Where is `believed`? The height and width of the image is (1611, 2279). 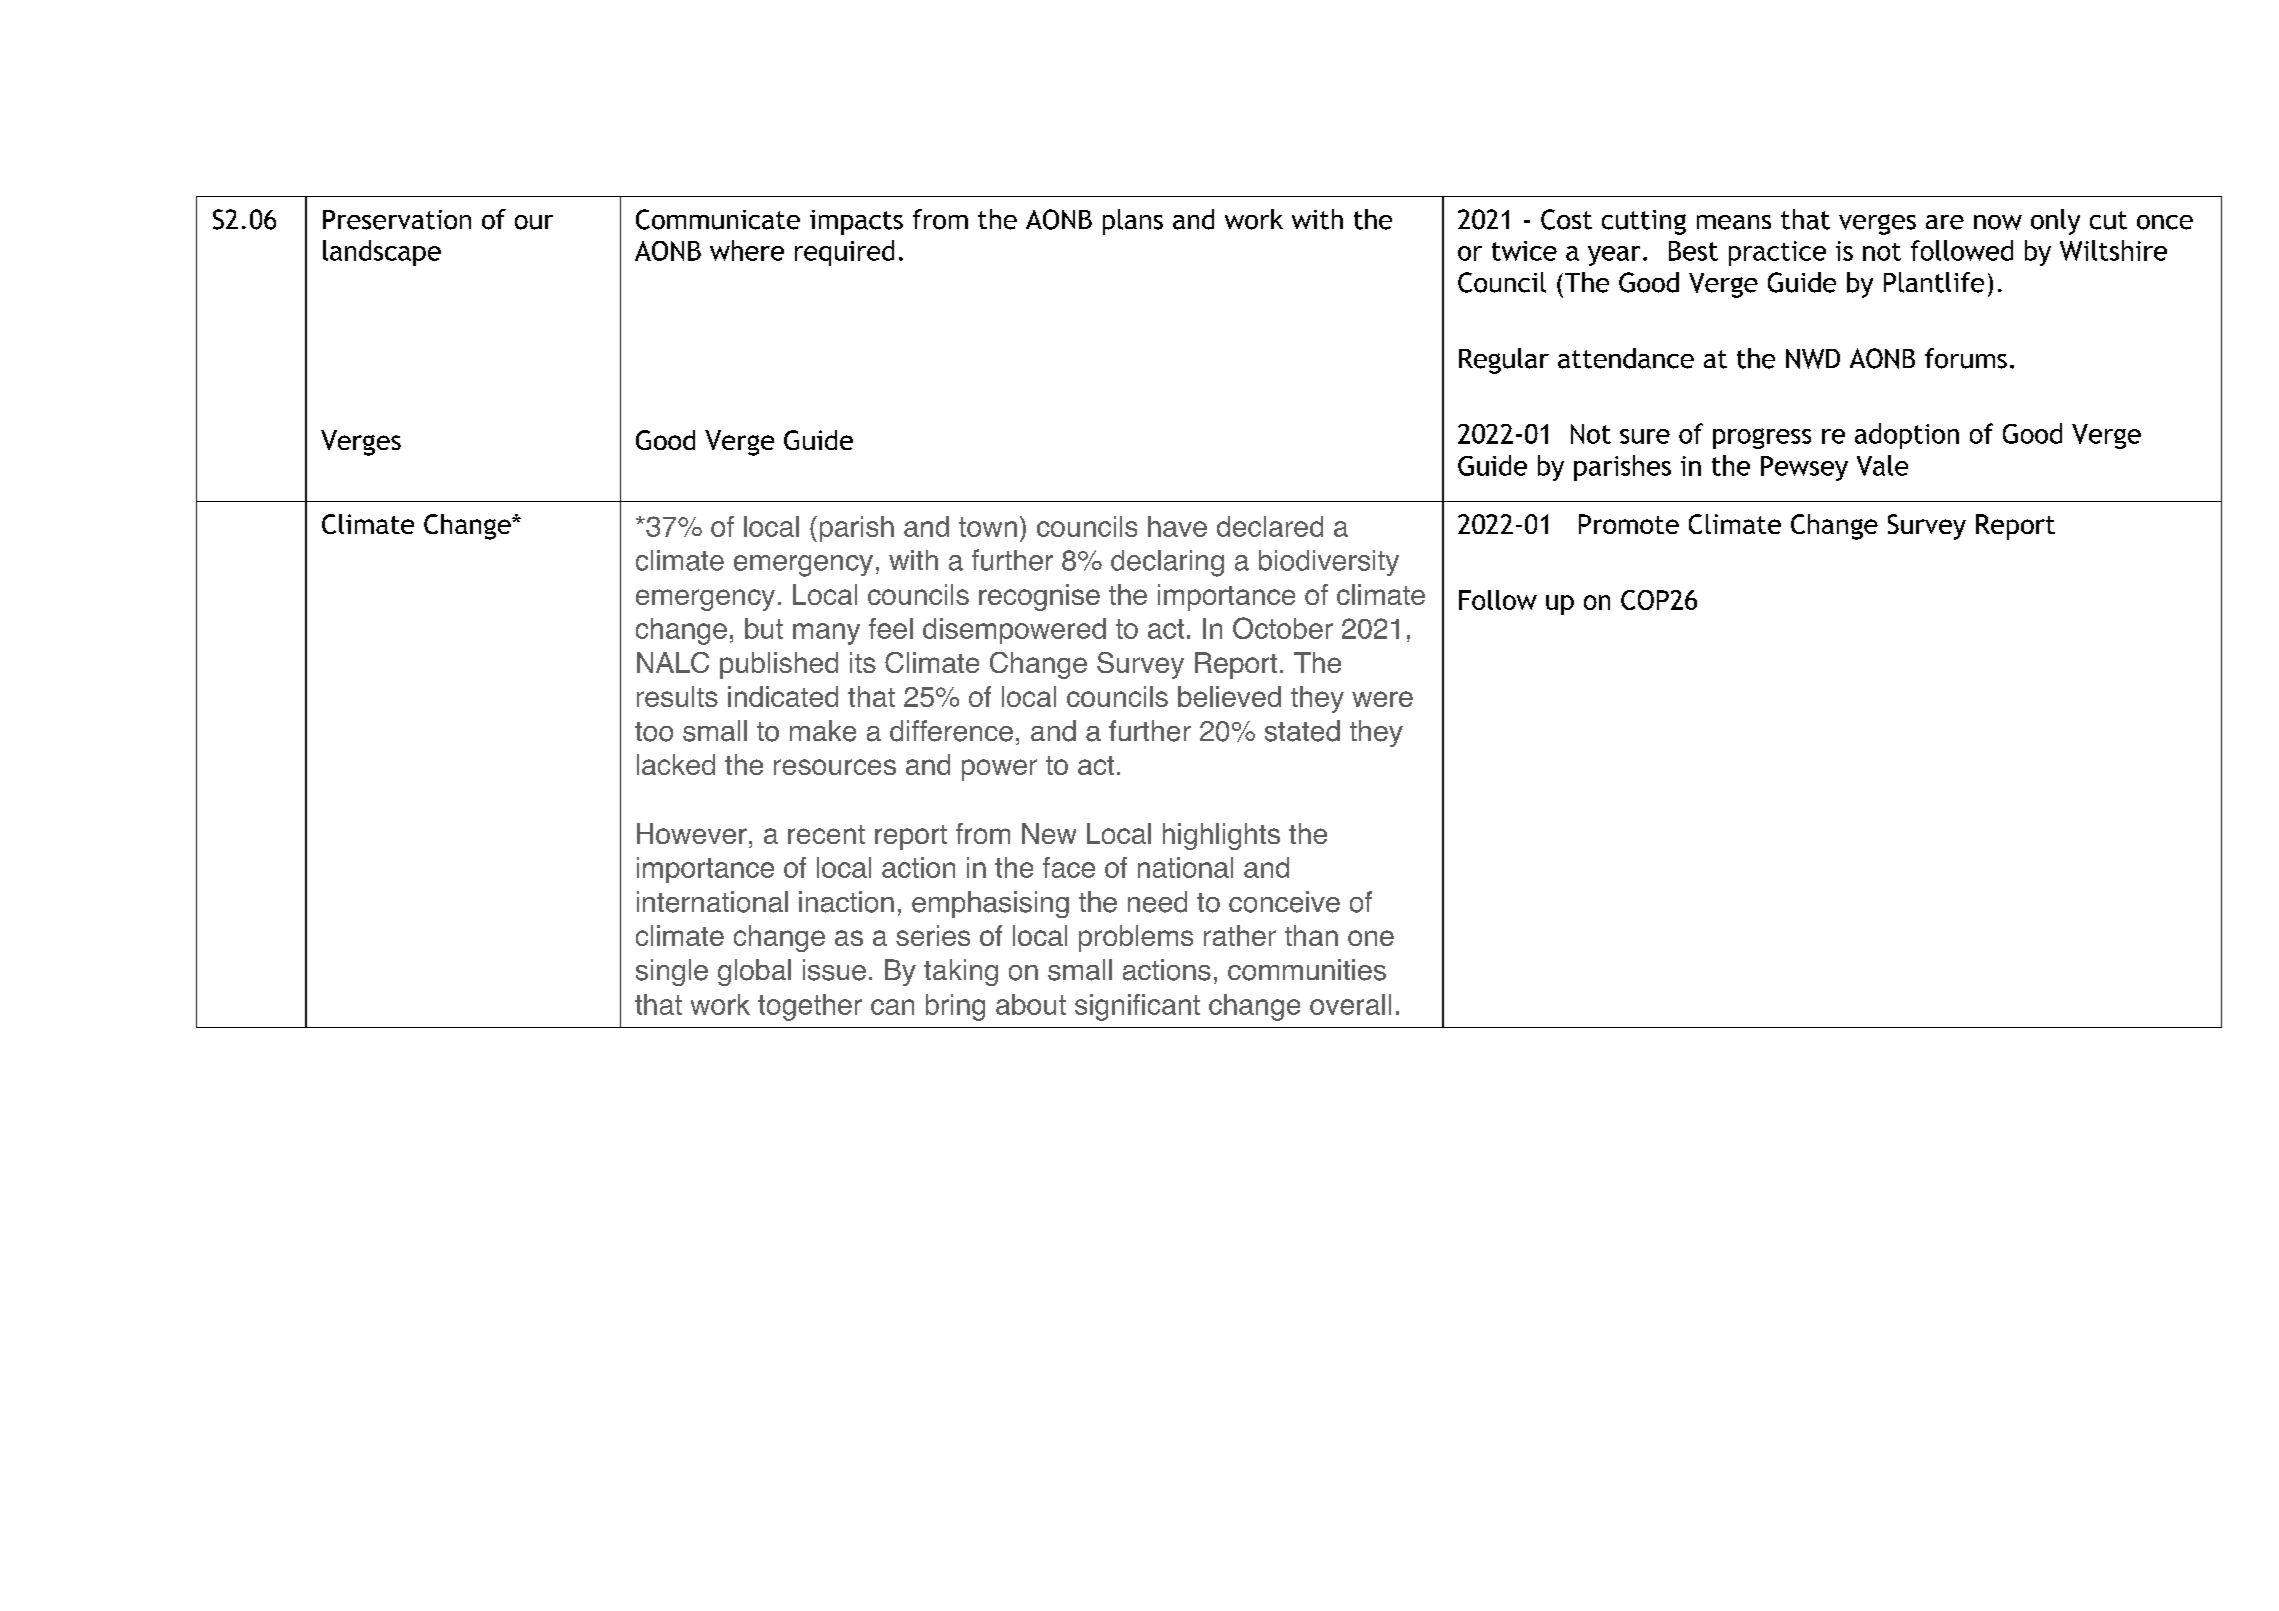
believed is located at coordinates (1229, 696).
